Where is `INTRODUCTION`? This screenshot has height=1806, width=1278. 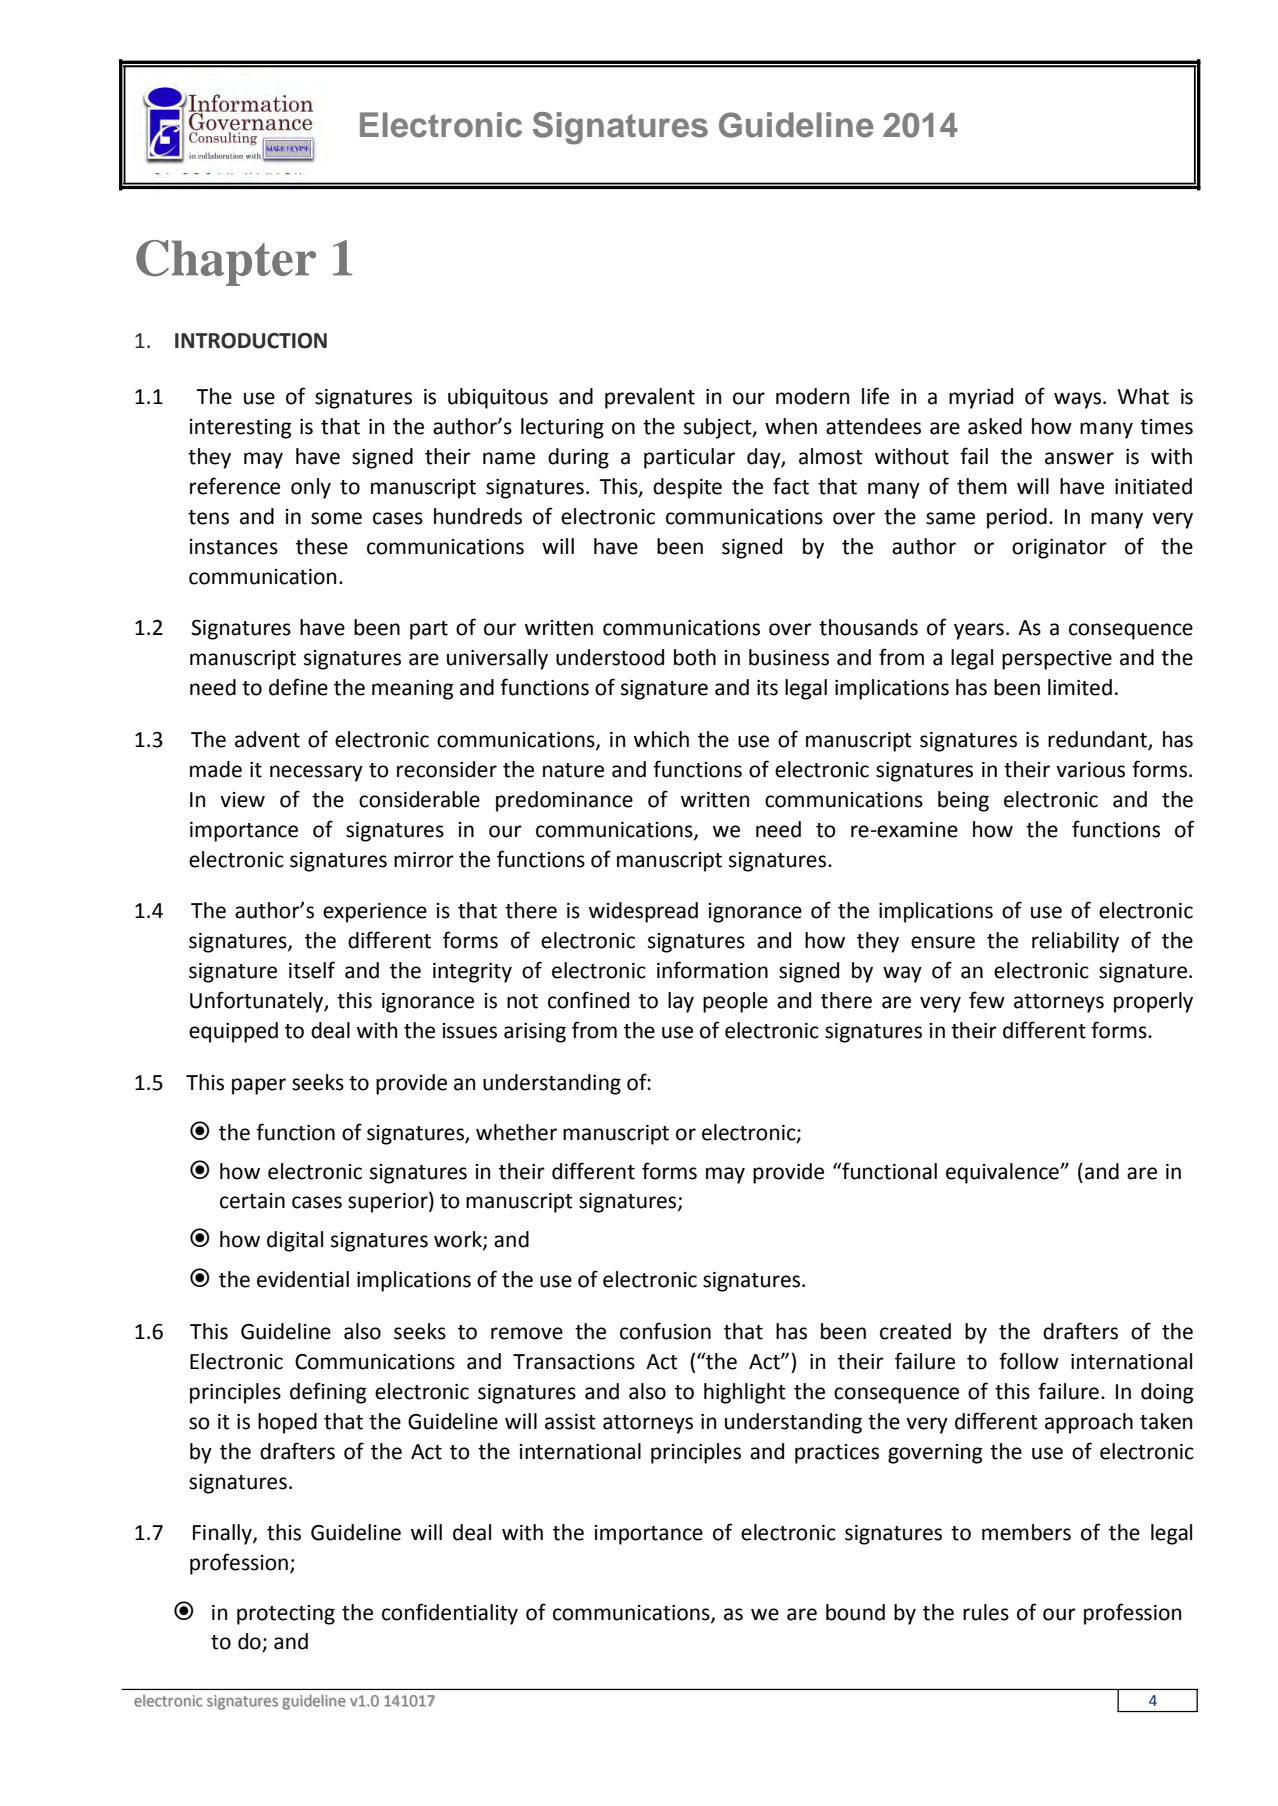
INTRODUCTION is located at coordinates (251, 341).
